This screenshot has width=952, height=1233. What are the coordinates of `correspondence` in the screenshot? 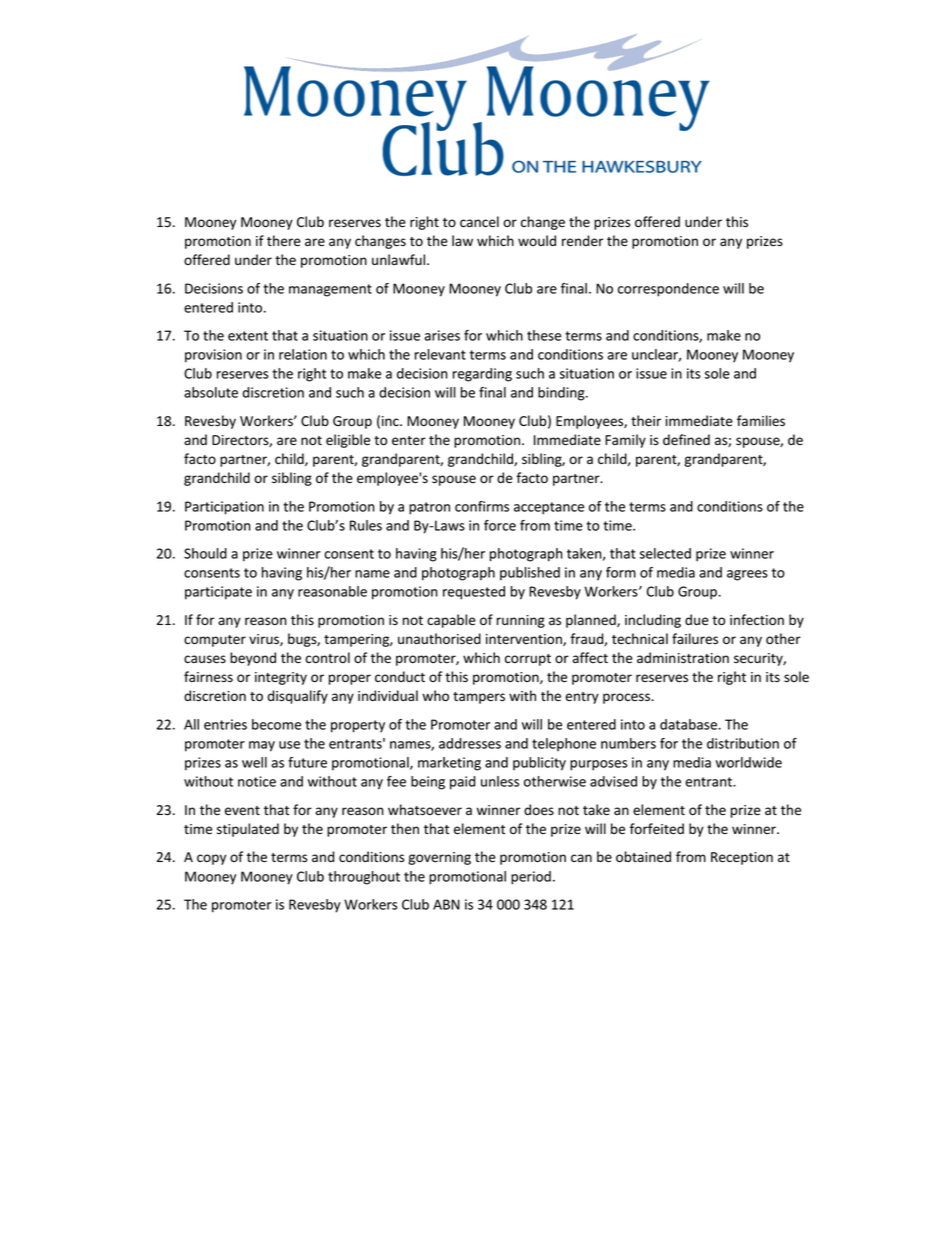 It's located at (668, 290).
